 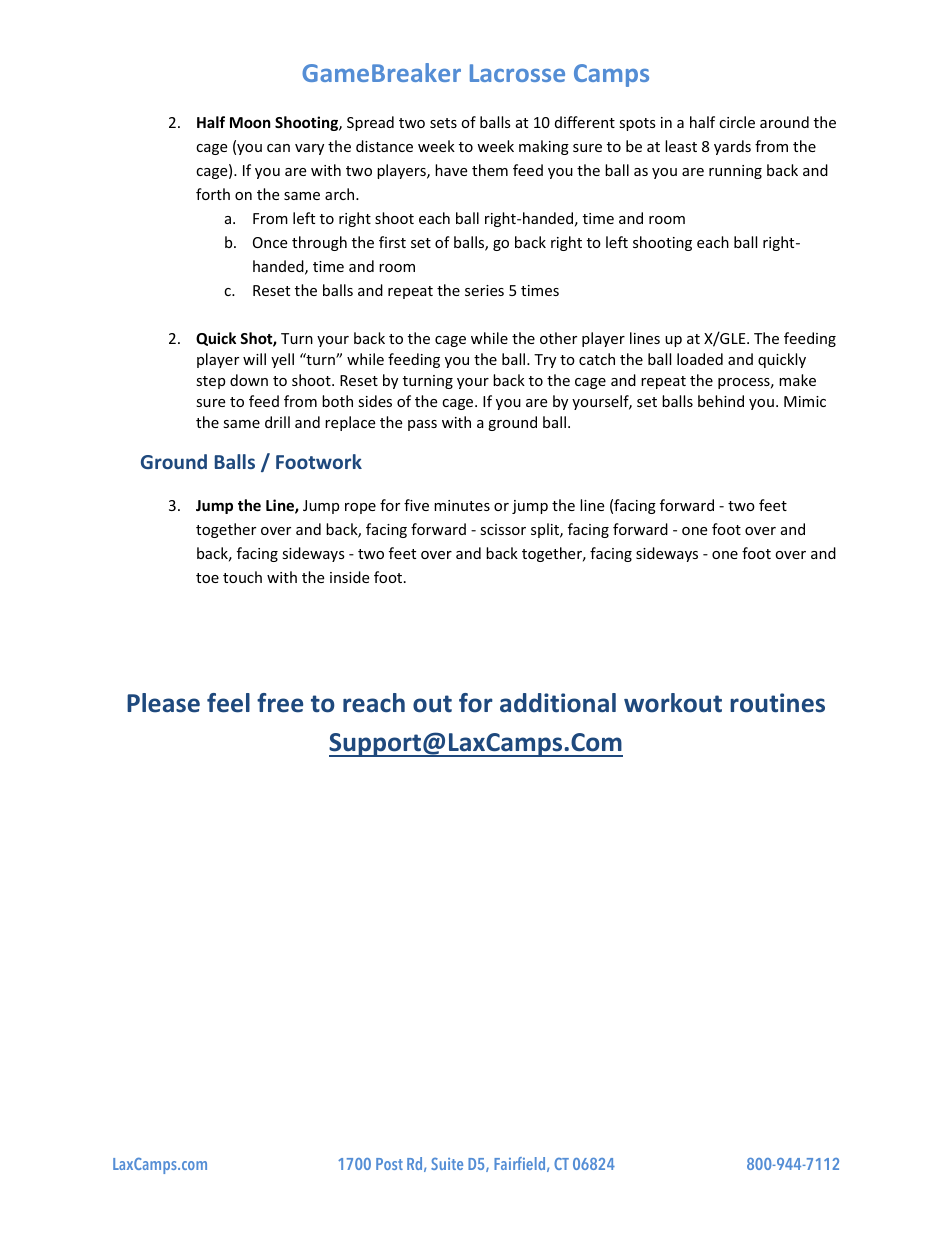 I want to click on Post, so click(x=389, y=1164).
